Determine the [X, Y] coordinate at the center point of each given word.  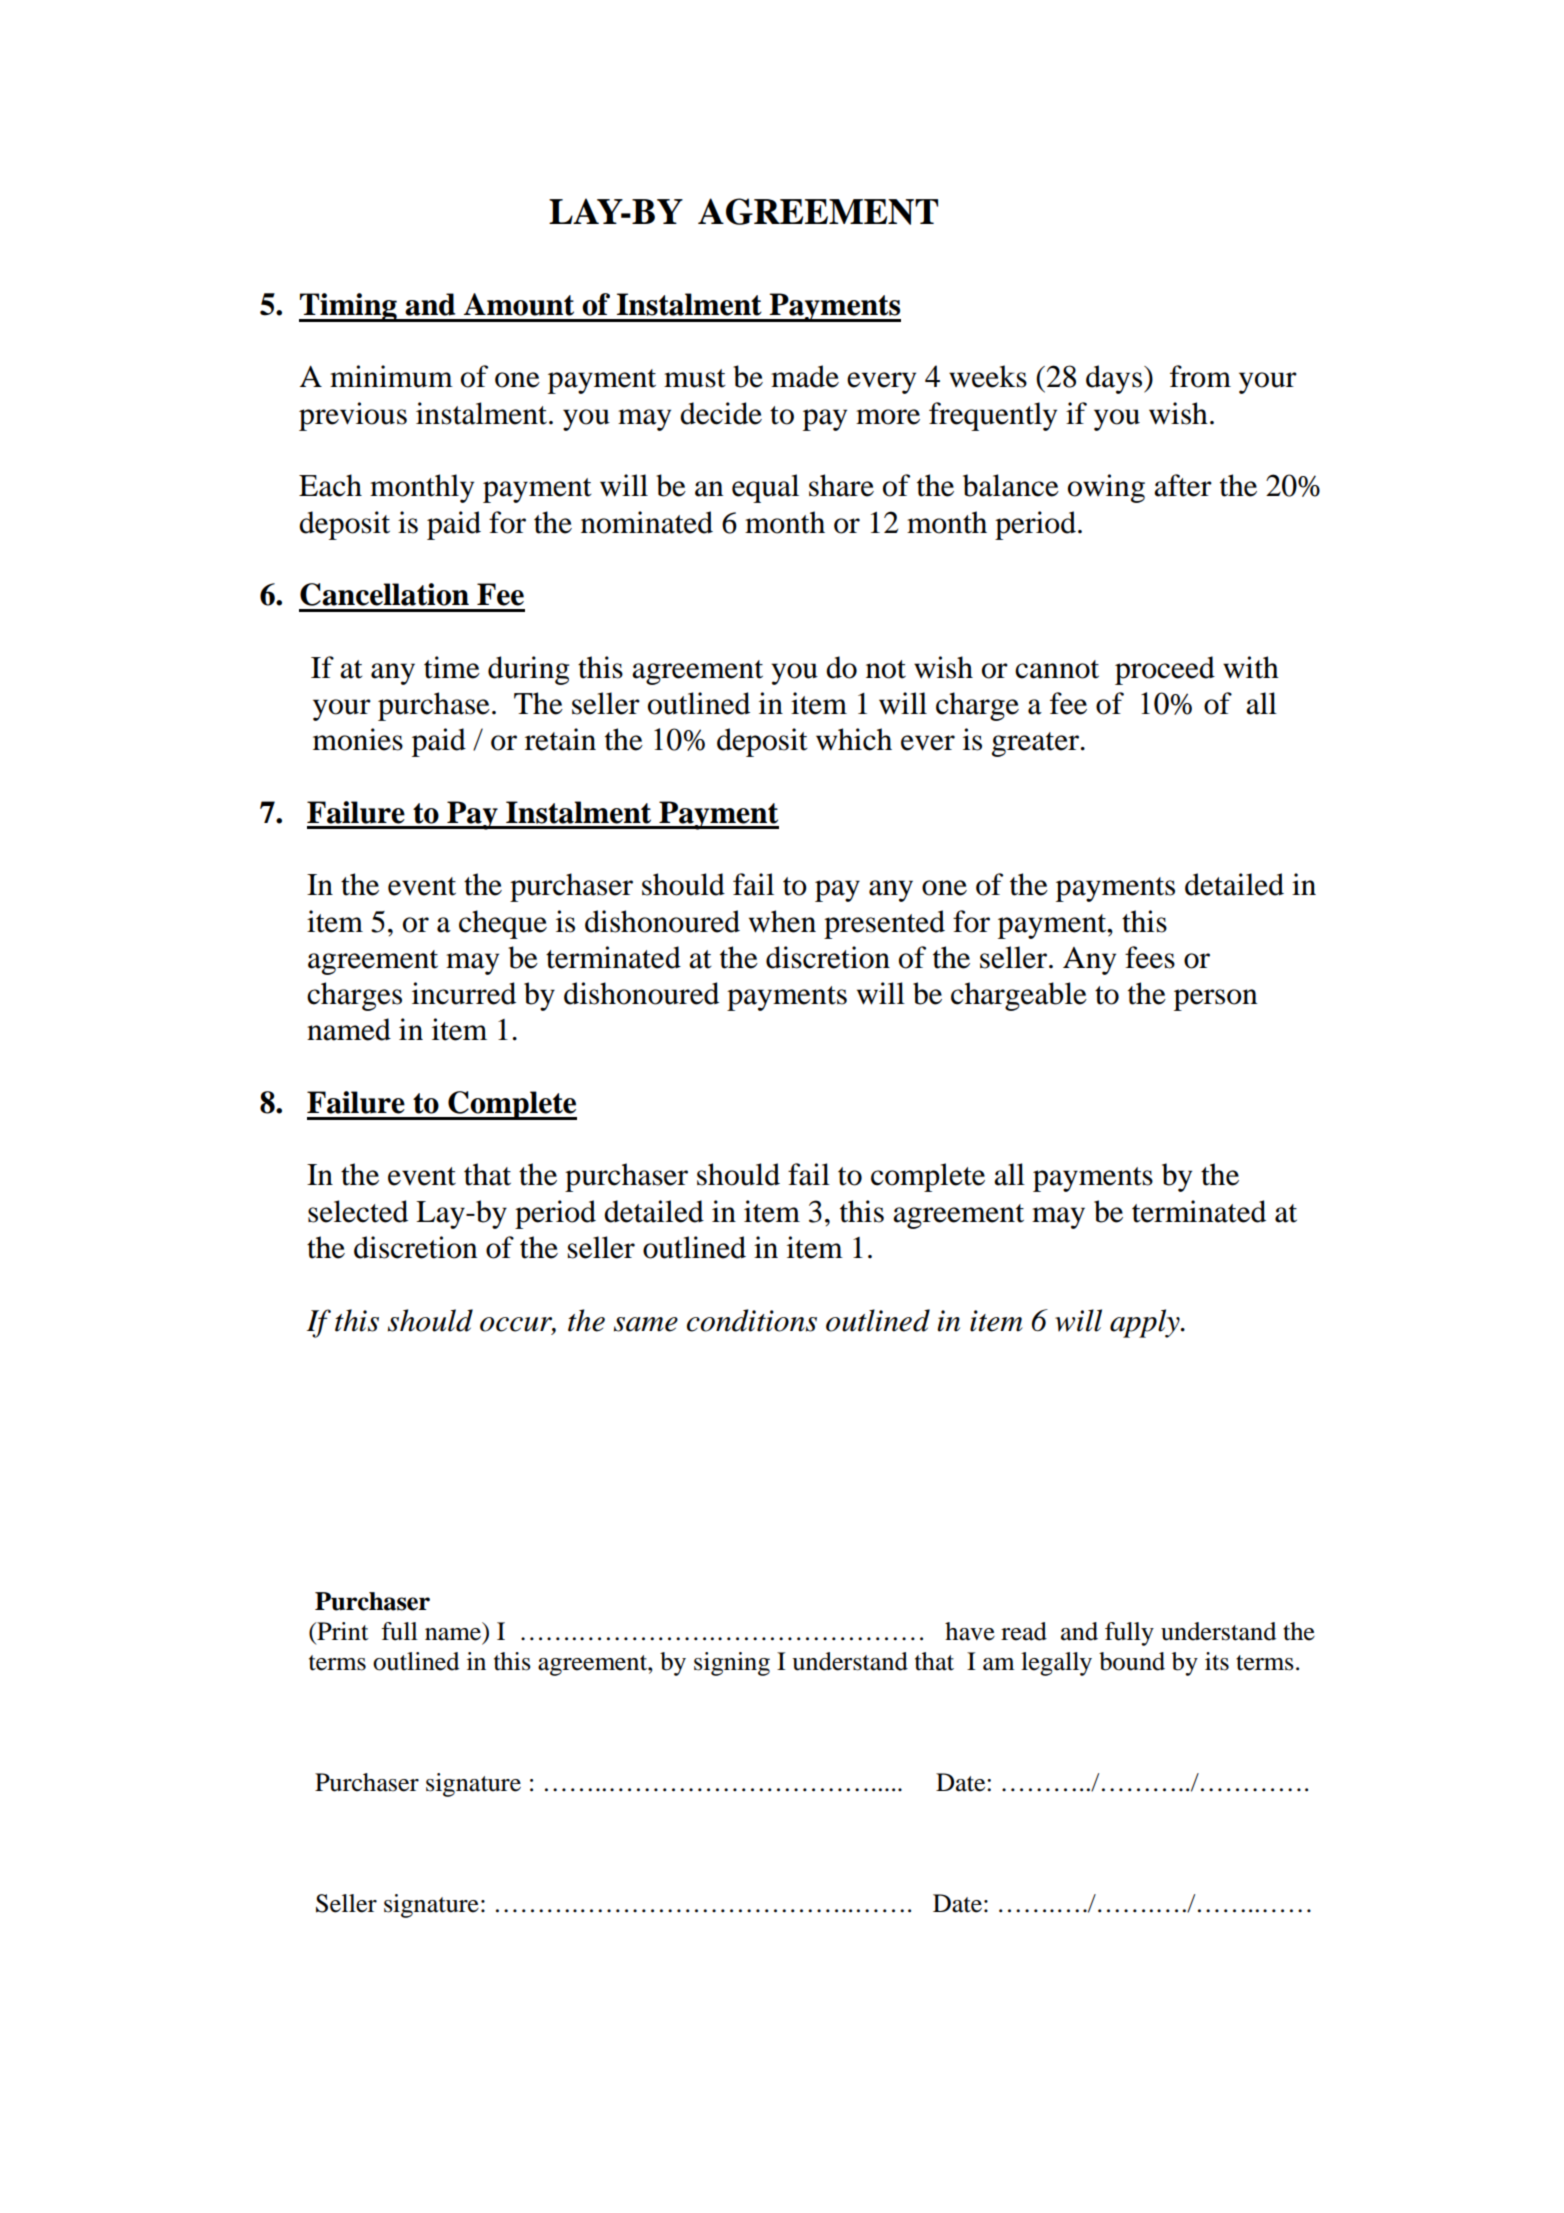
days [1115, 379]
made [805, 376]
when [782, 921]
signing [732, 1664]
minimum [391, 376]
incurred [464, 993]
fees [1150, 957]
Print [342, 1631]
